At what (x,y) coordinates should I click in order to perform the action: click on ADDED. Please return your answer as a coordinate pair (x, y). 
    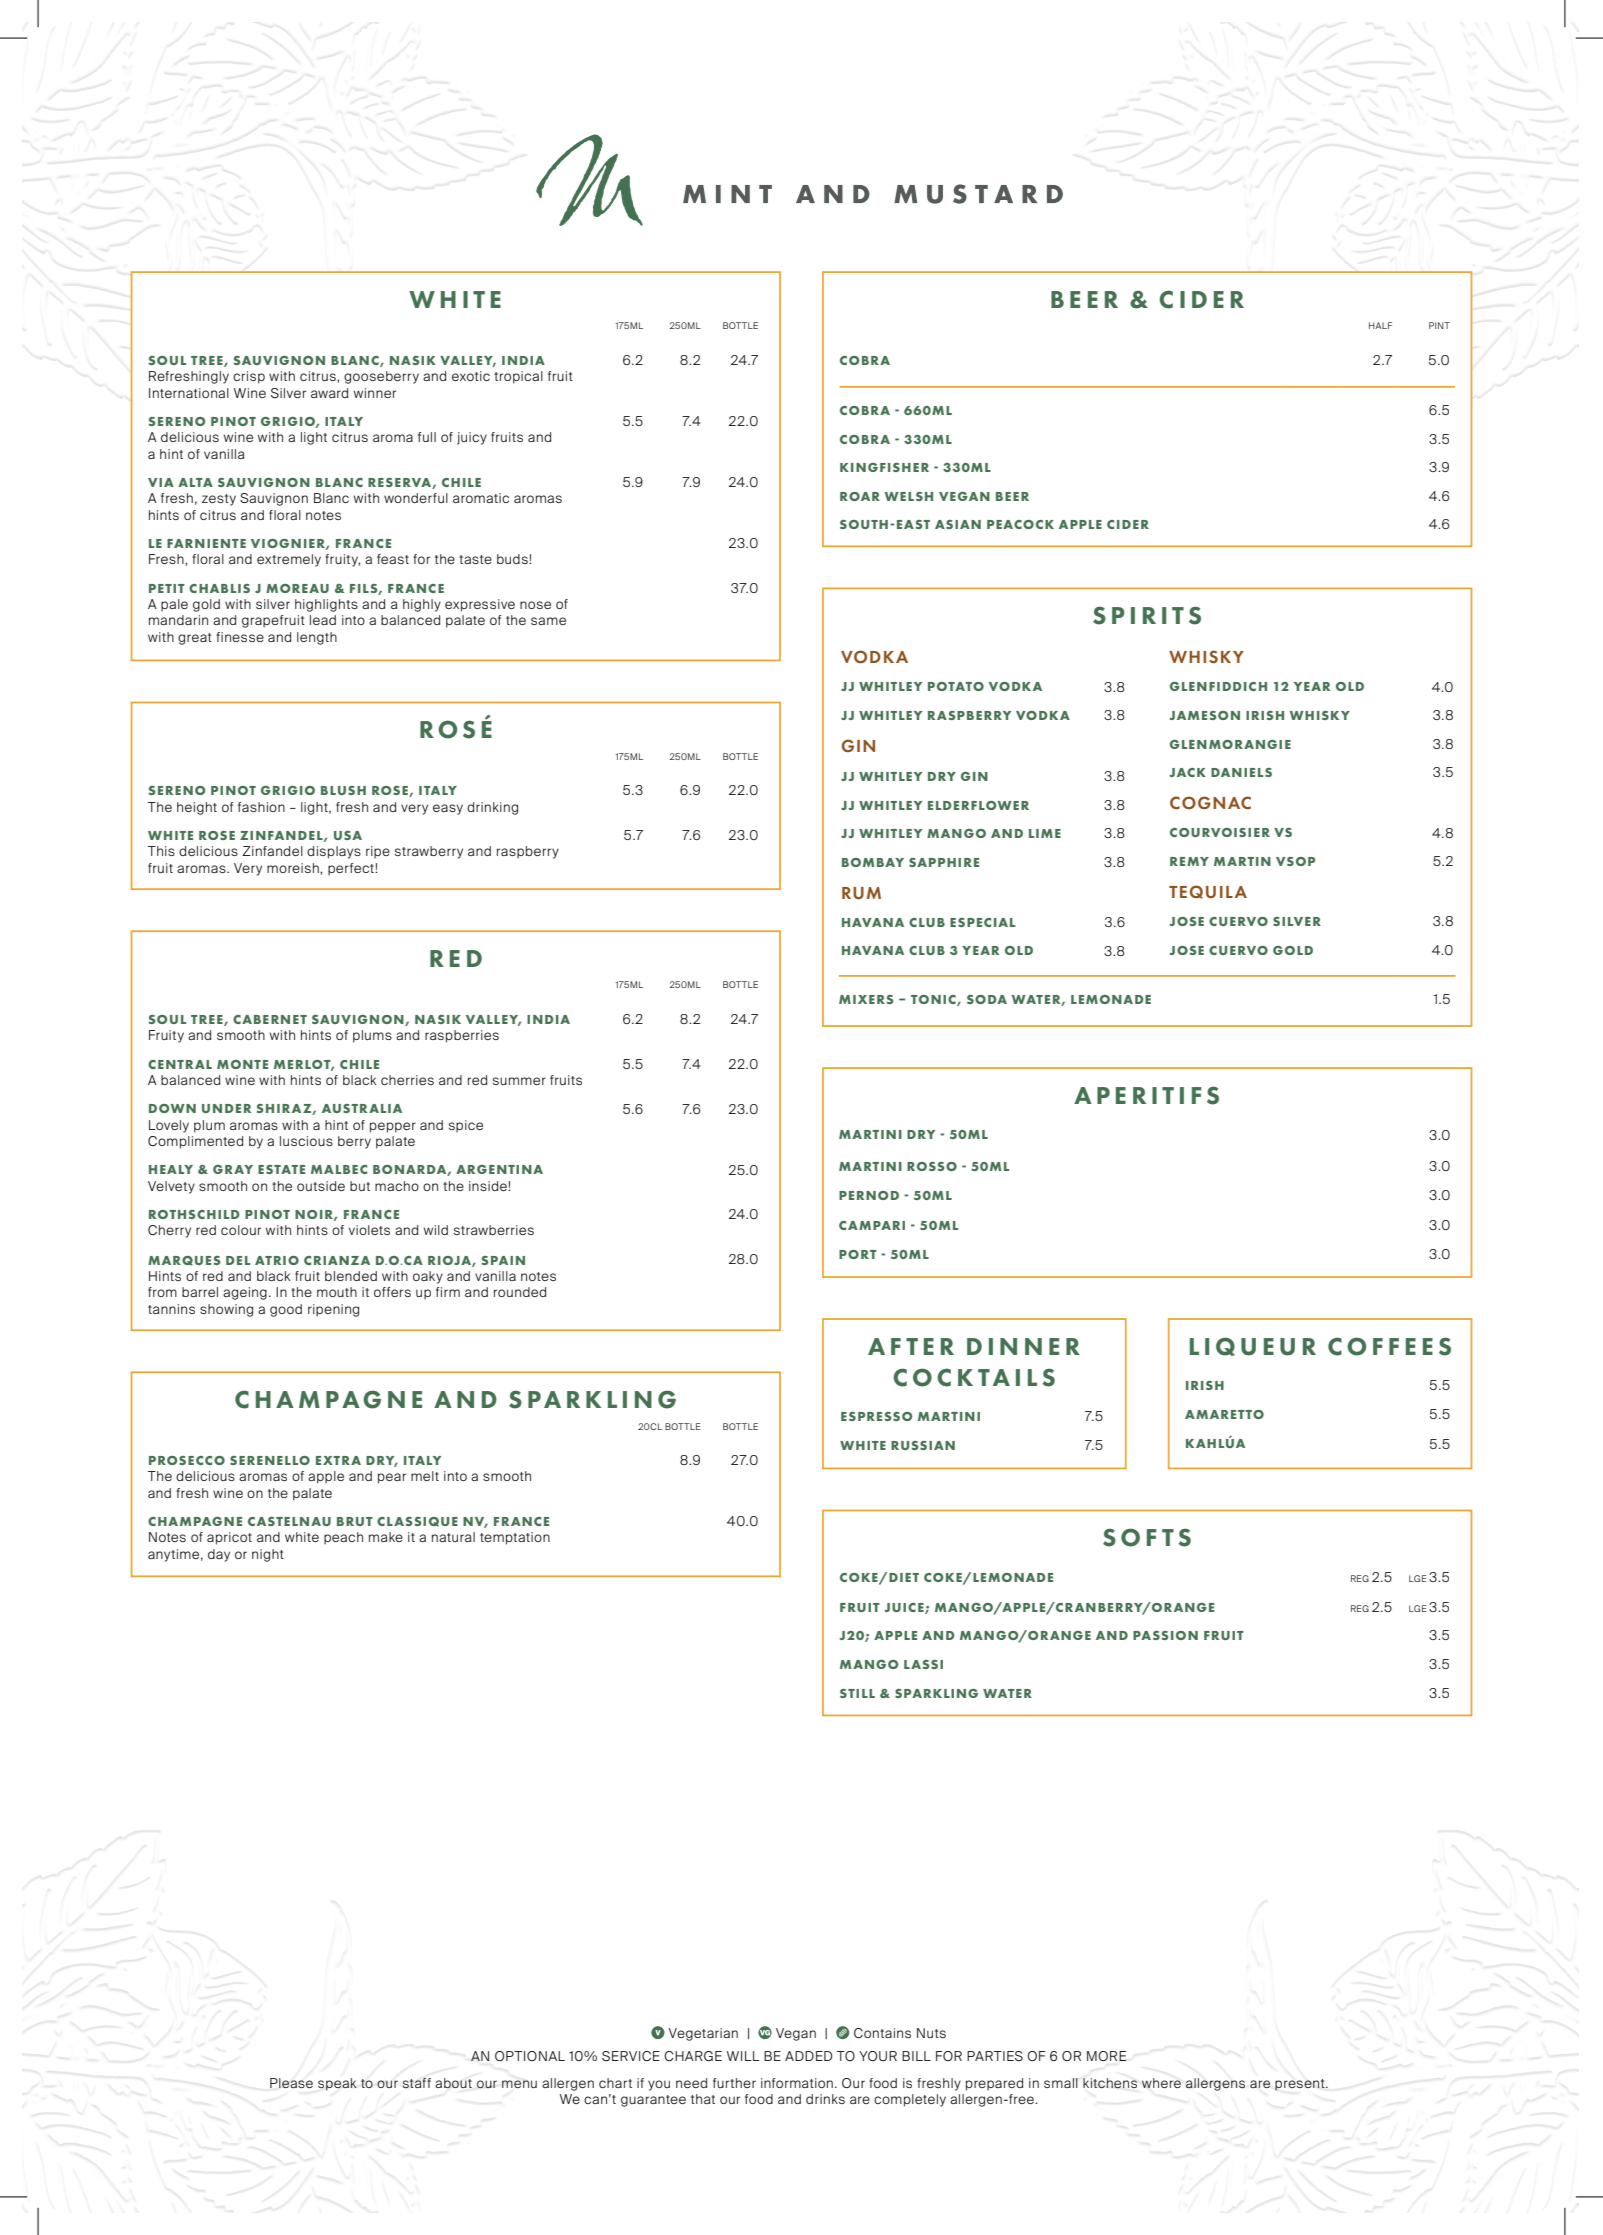
    Looking at the image, I should click on (808, 2056).
